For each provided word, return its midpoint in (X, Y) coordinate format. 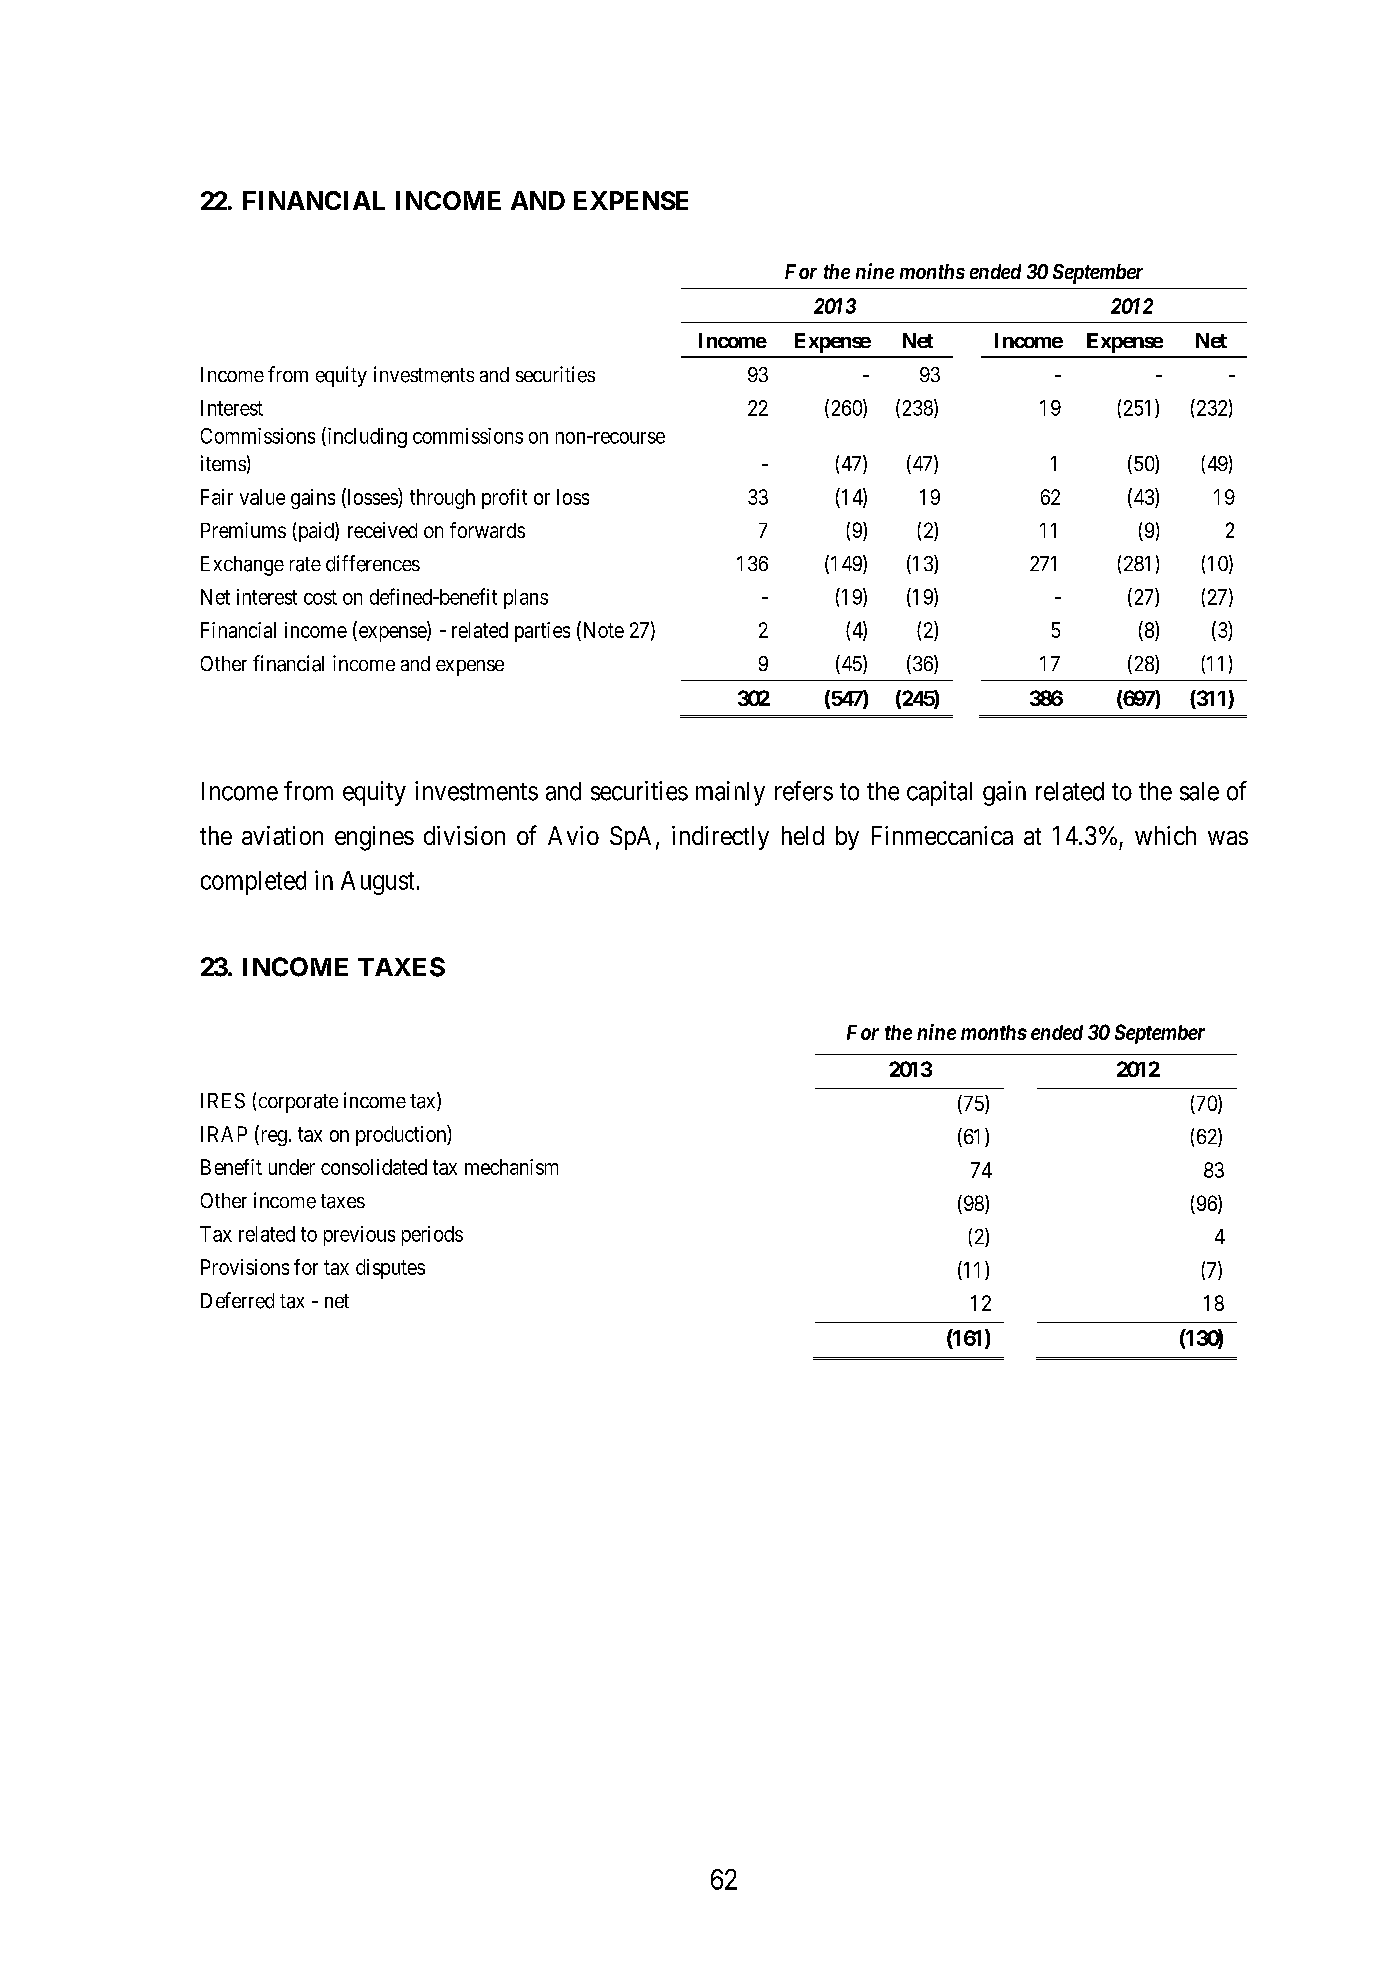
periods (432, 1236)
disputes (390, 1269)
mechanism (511, 1167)
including (366, 437)
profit (504, 499)
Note (602, 629)
